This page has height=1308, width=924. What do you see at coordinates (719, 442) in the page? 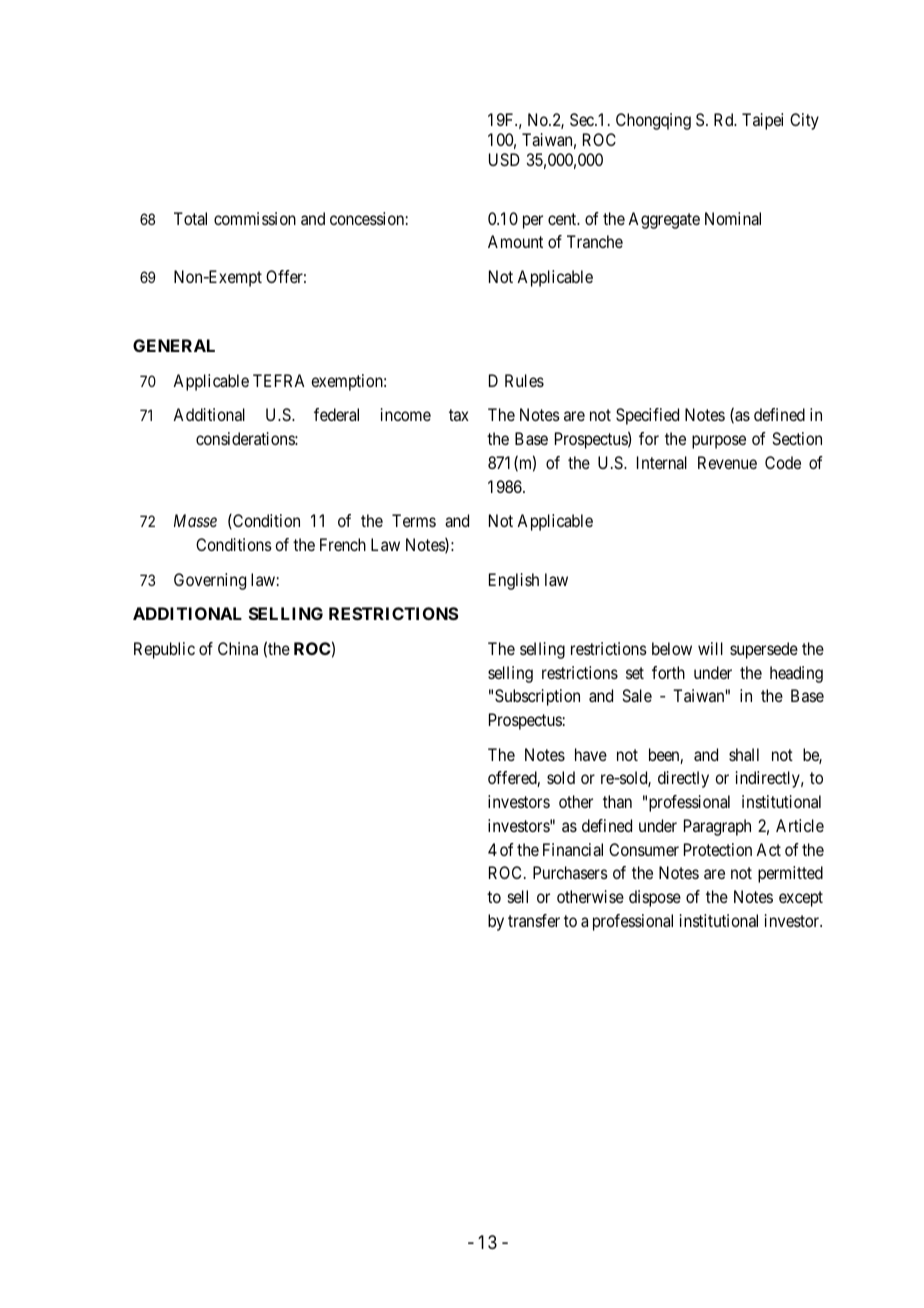
I see `purpose` at bounding box center [719, 442].
